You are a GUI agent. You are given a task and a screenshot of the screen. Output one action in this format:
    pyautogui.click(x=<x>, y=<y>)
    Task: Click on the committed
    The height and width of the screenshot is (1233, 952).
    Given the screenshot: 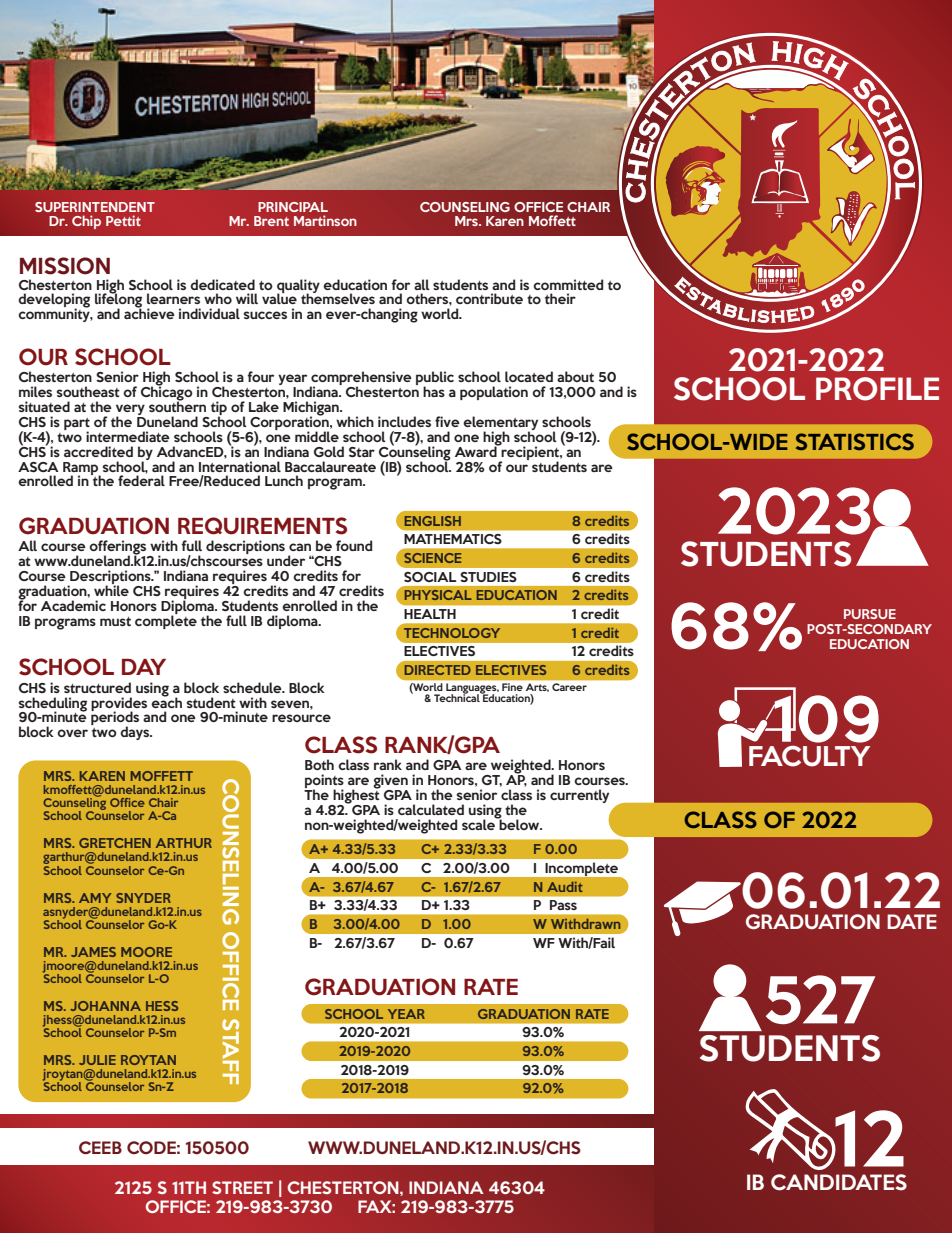 What is the action you would take?
    pyautogui.click(x=568, y=284)
